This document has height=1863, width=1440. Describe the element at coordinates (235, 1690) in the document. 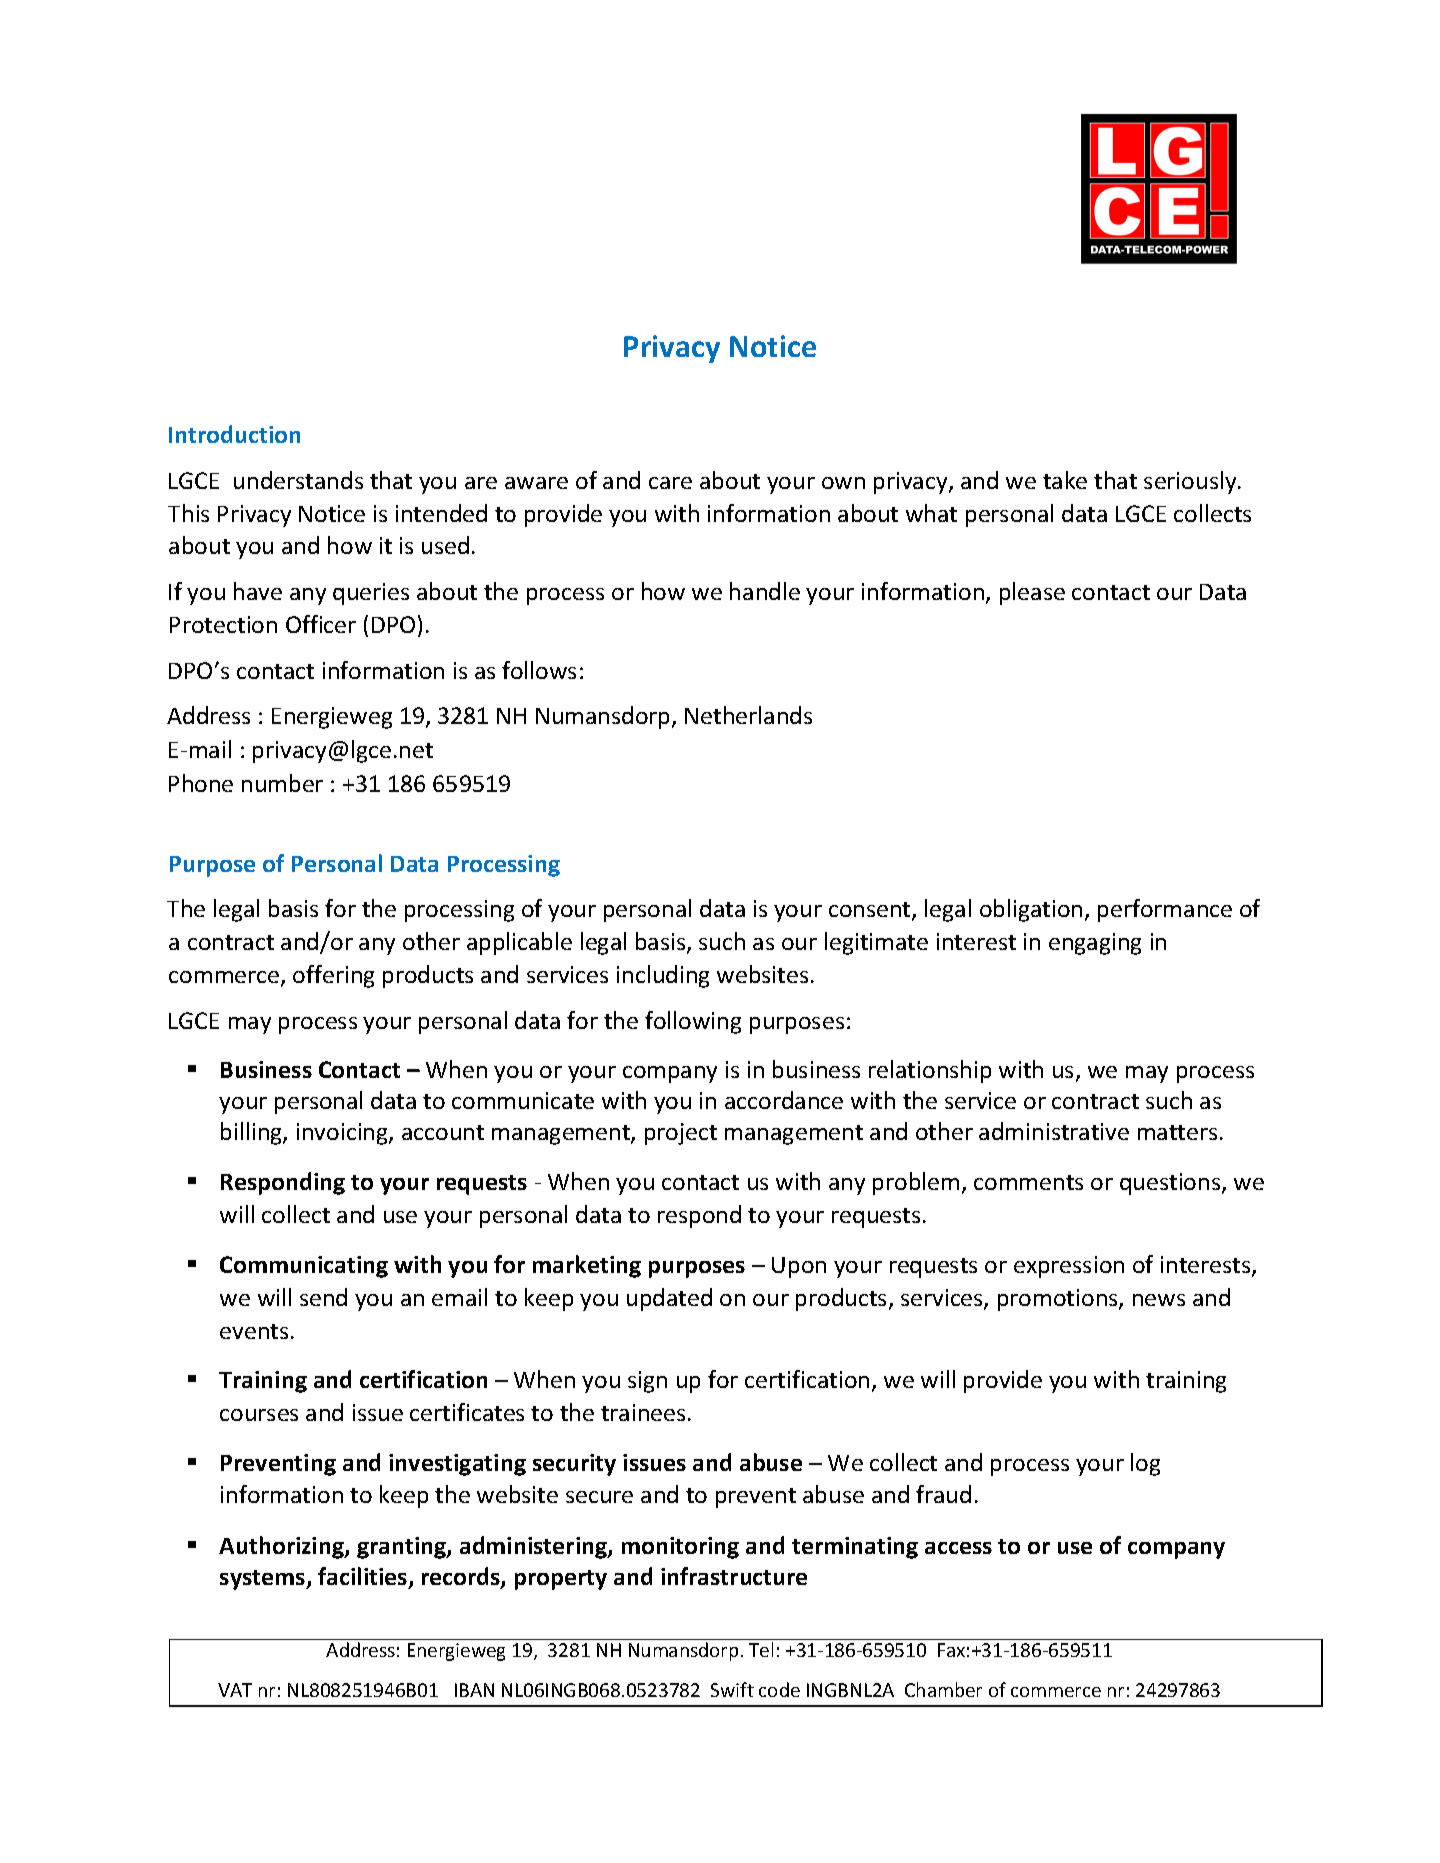

I see `VAT` at that location.
